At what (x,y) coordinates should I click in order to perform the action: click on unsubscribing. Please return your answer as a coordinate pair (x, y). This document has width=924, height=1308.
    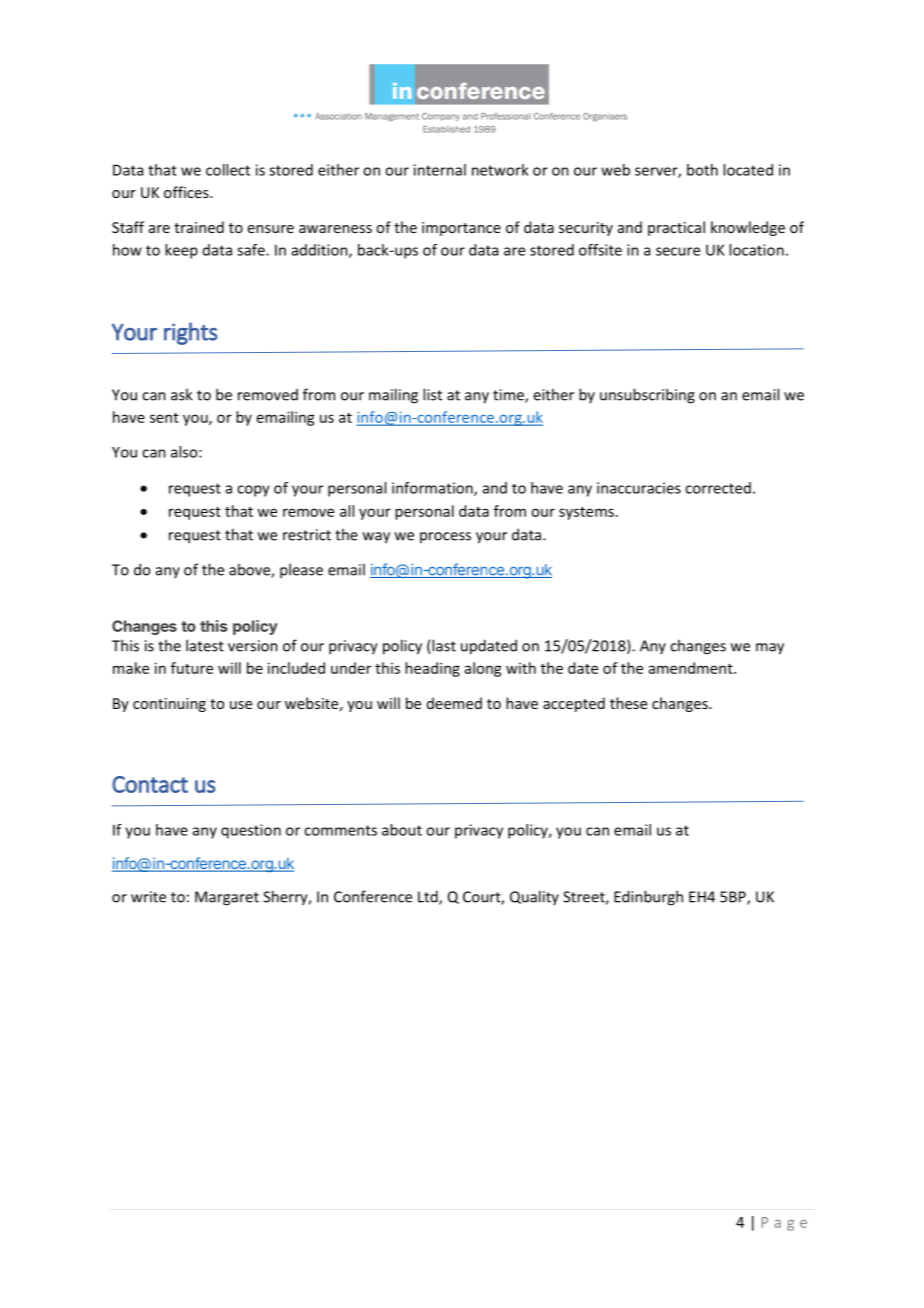
    Looking at the image, I should click on (647, 396).
